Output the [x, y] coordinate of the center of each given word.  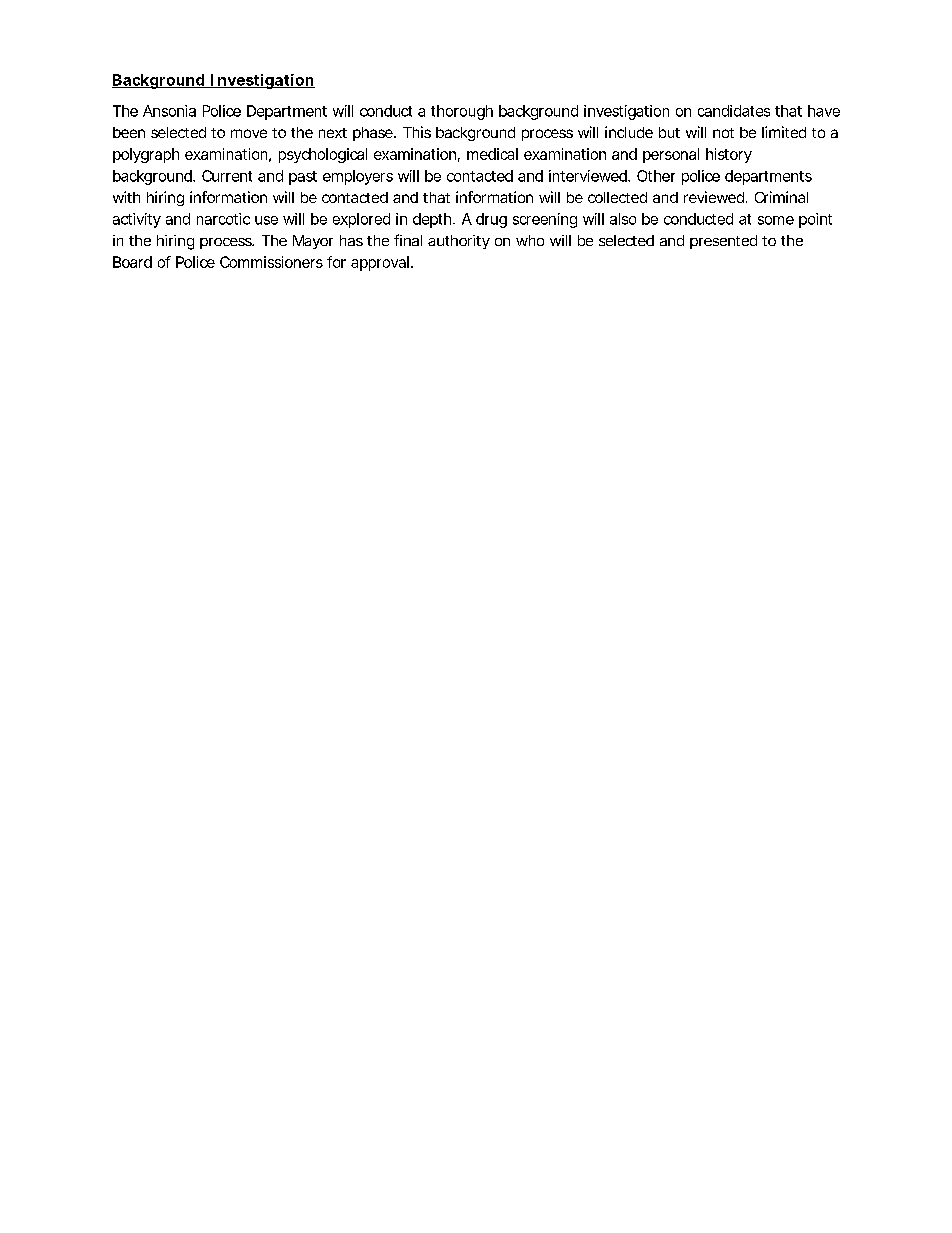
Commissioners [271, 262]
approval [380, 263]
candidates [734, 111]
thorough [462, 112]
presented [723, 242]
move [249, 133]
